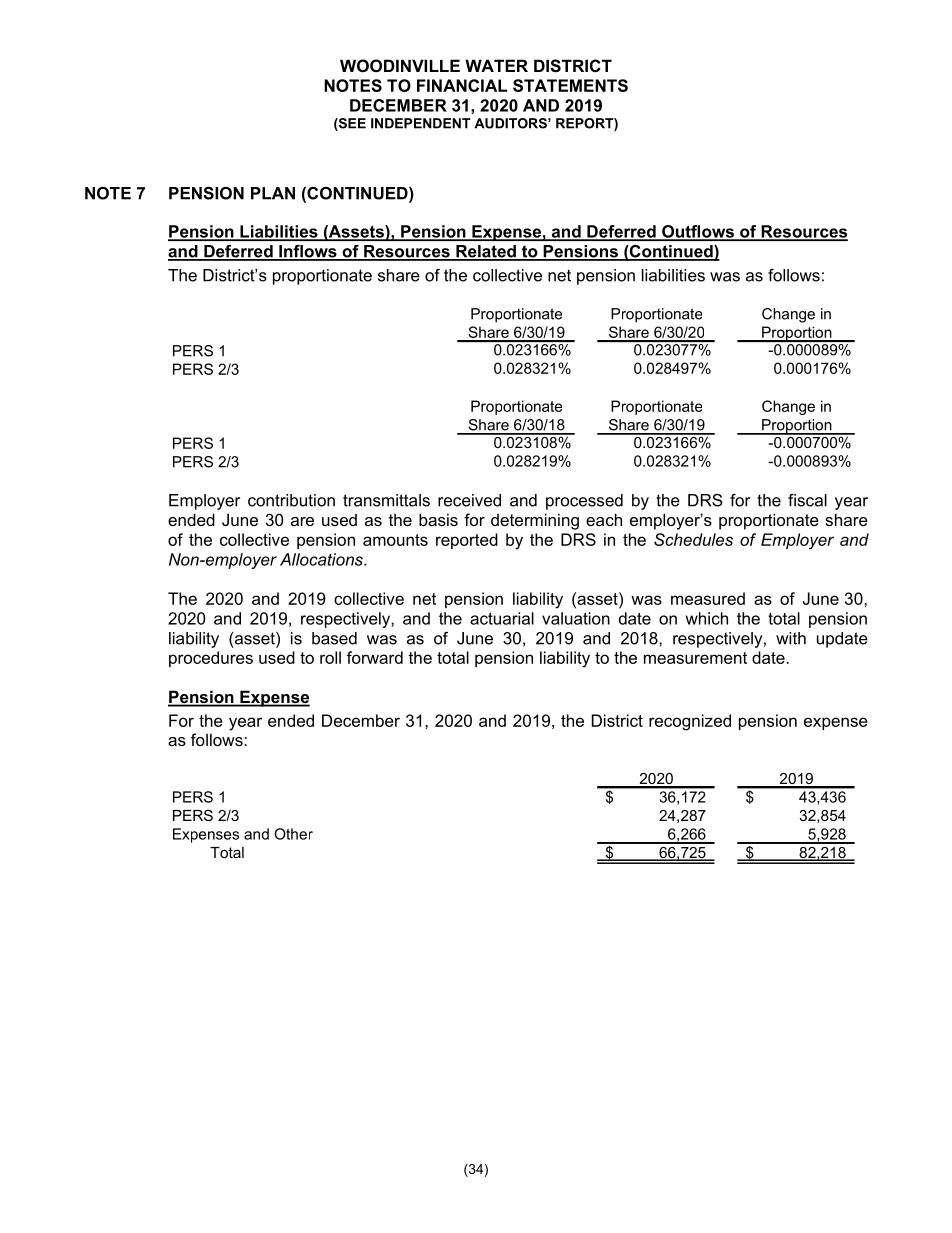 The height and width of the screenshot is (1233, 952). I want to click on WATER, so click(496, 65).
